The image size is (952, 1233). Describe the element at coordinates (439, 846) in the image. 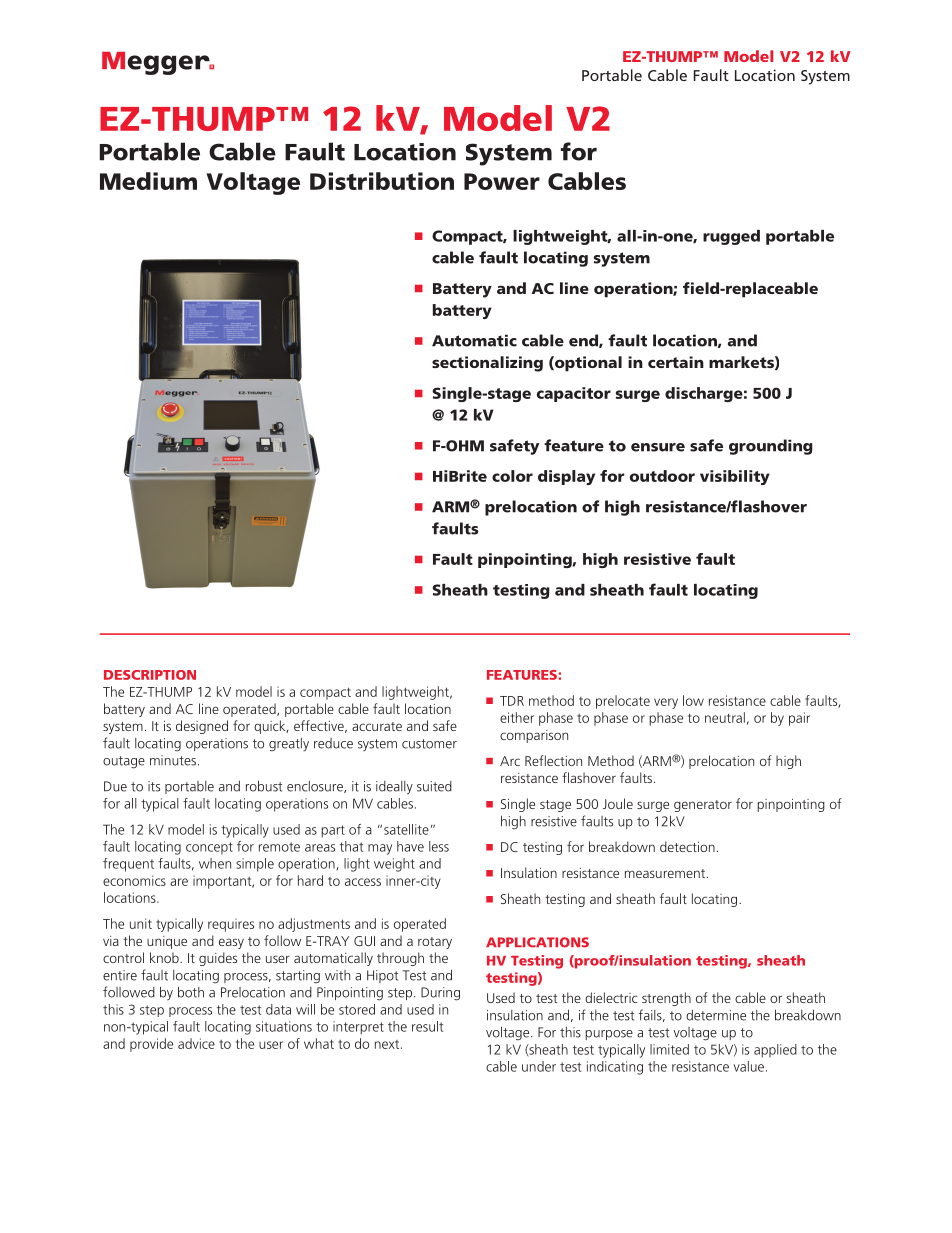

I see `less` at that location.
